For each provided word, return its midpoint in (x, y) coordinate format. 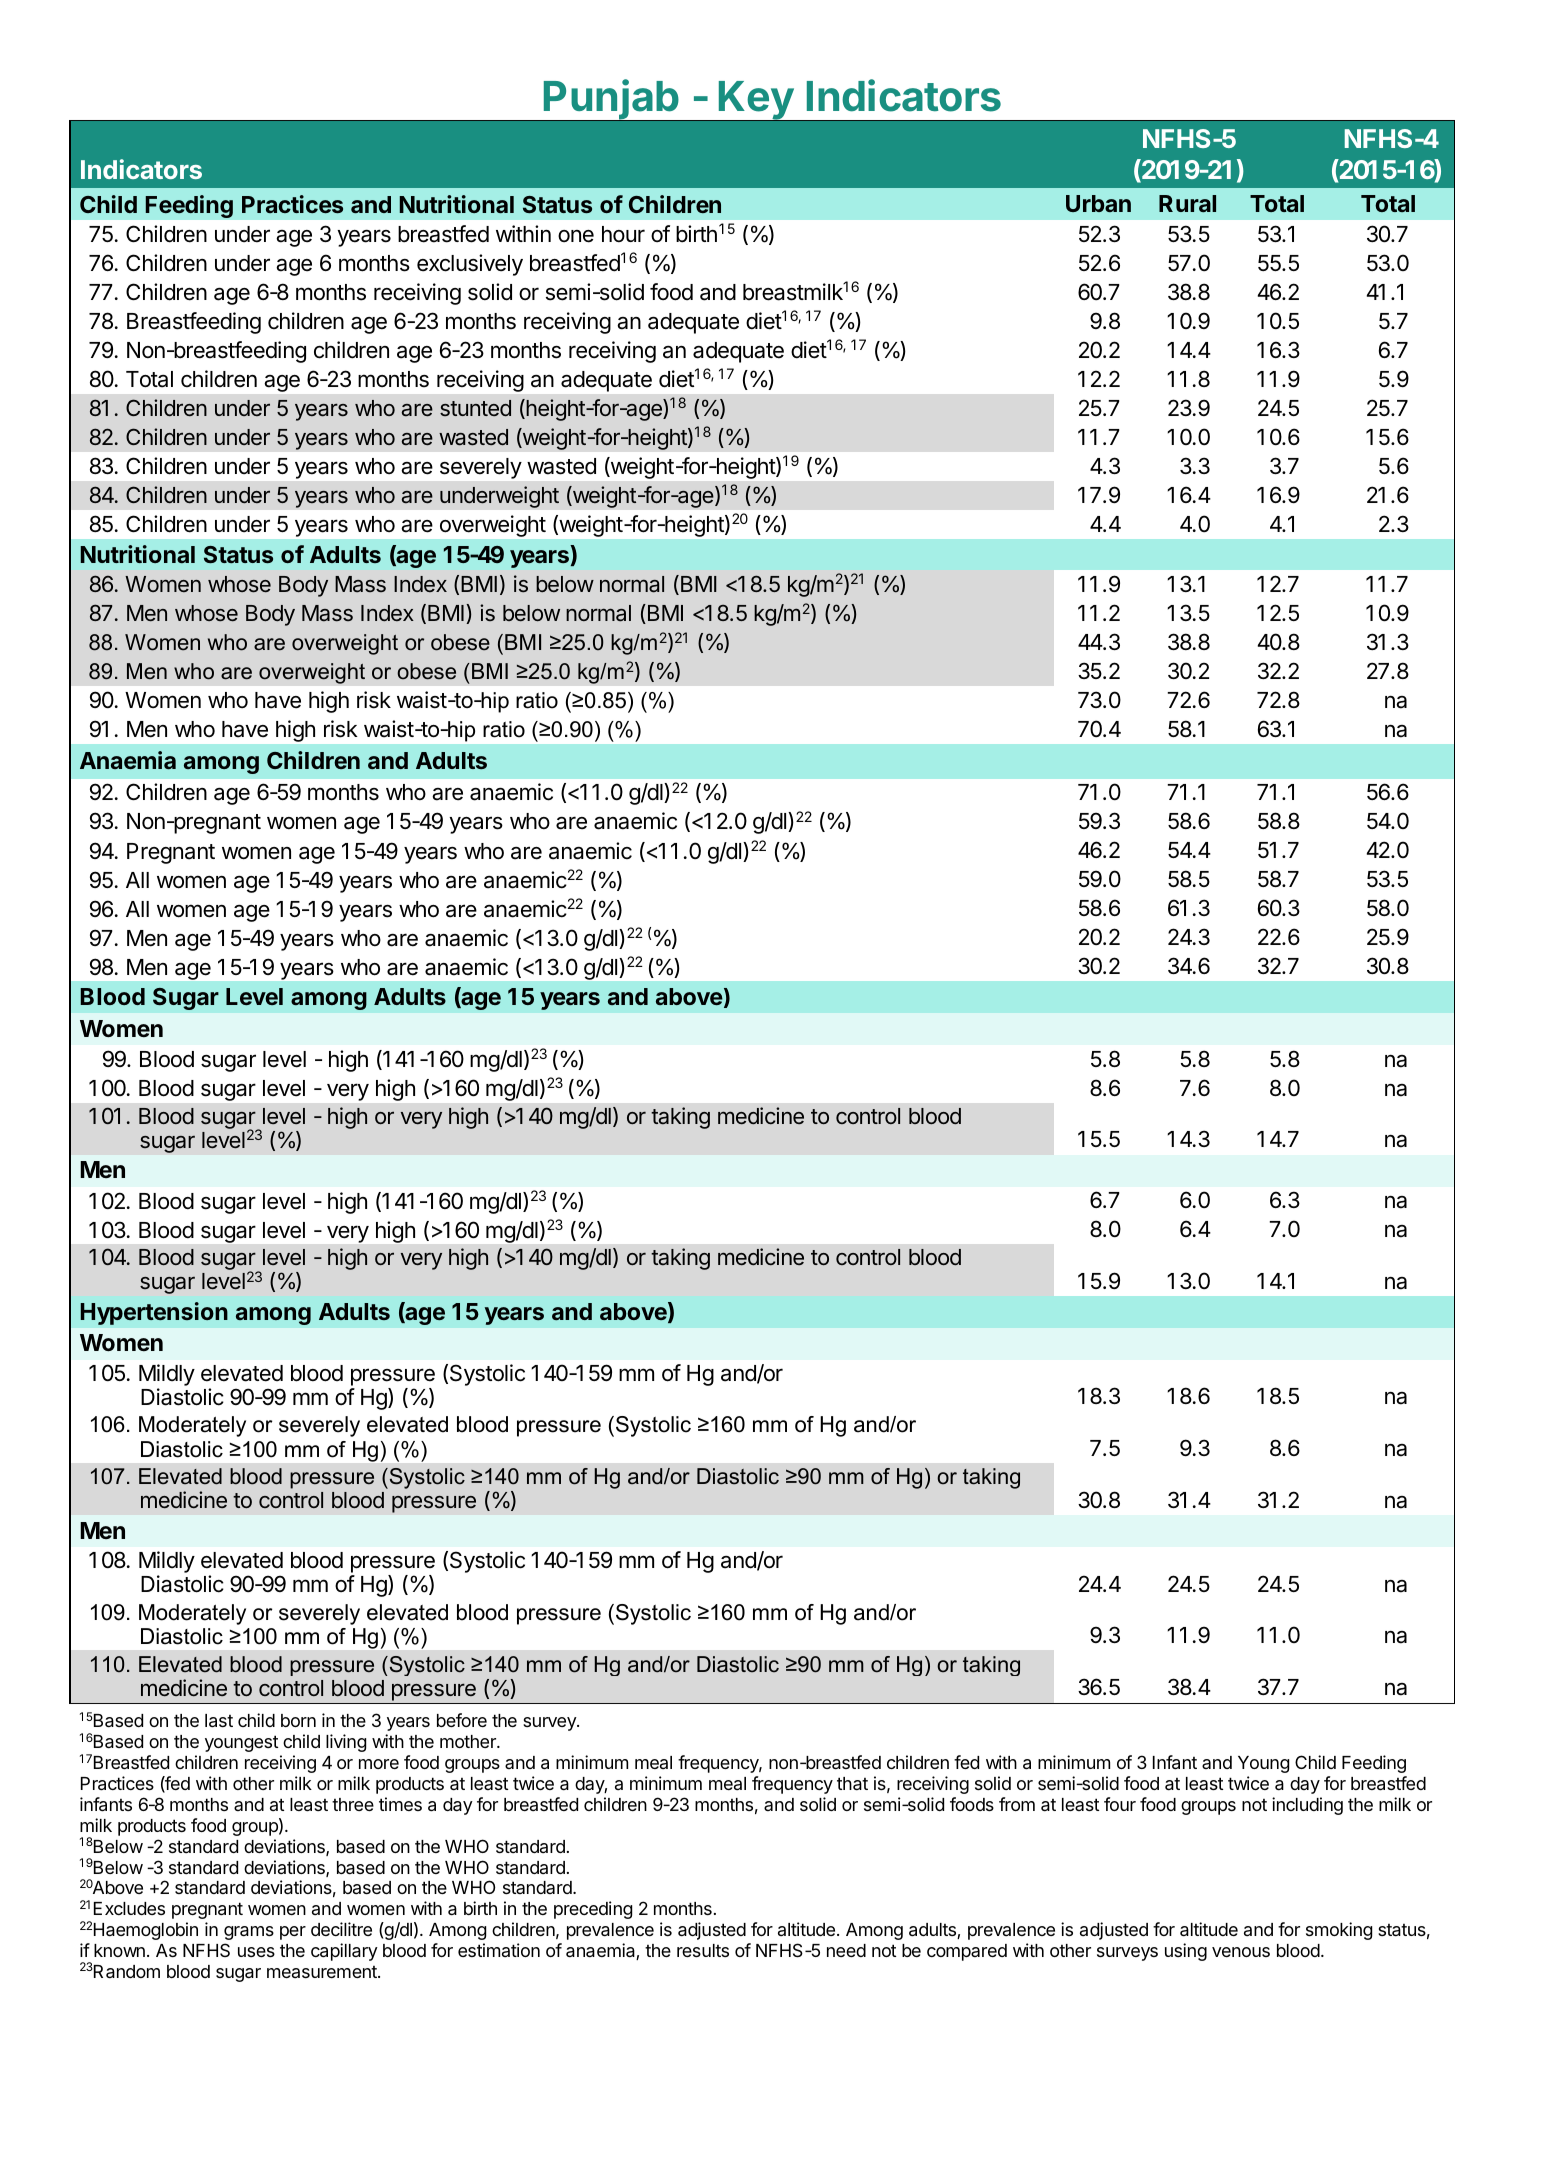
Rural (1187, 203)
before (462, 1720)
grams (249, 1933)
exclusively (470, 265)
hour (623, 234)
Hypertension (154, 1313)
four (1120, 1804)
